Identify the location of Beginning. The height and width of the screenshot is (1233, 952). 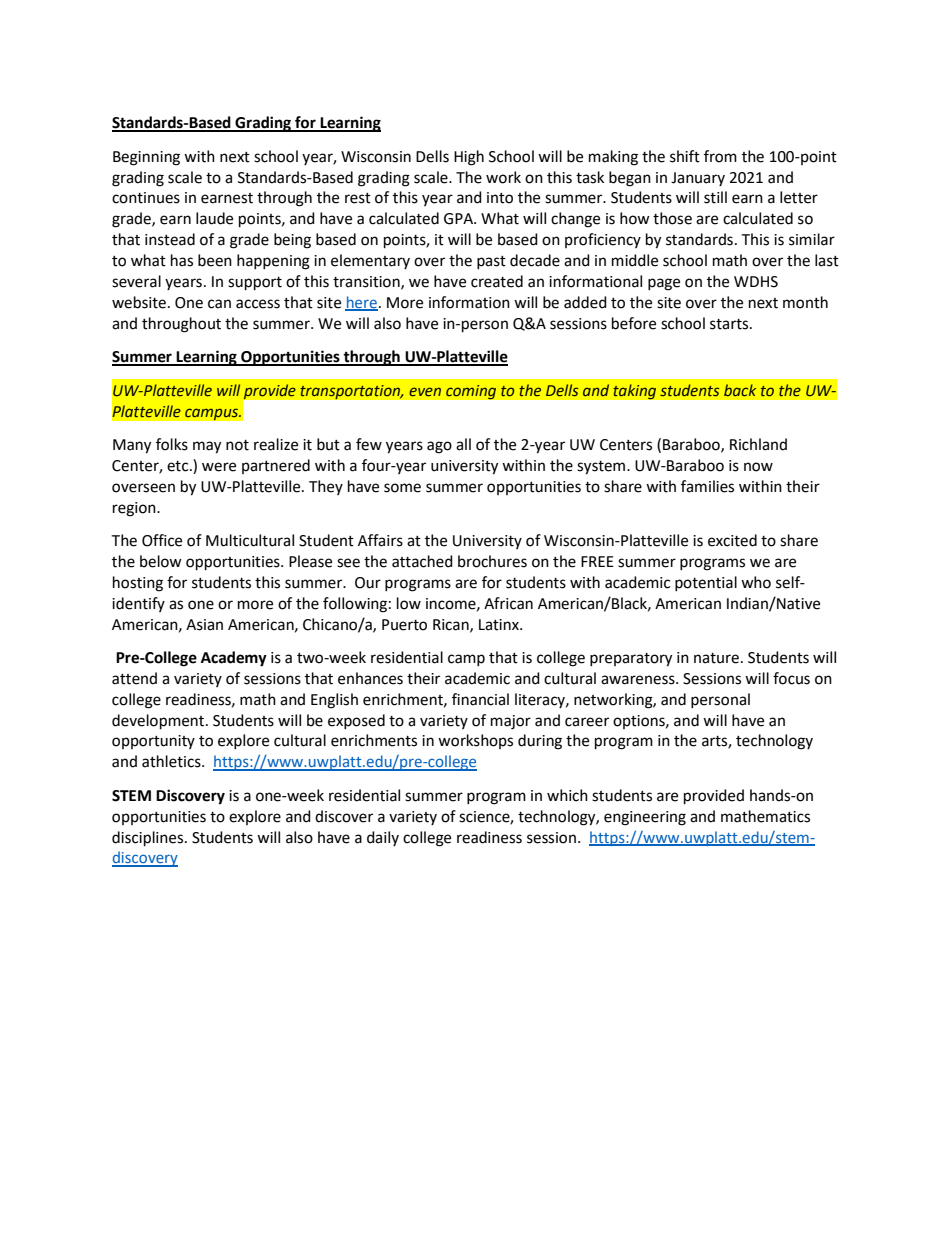
(146, 158).
